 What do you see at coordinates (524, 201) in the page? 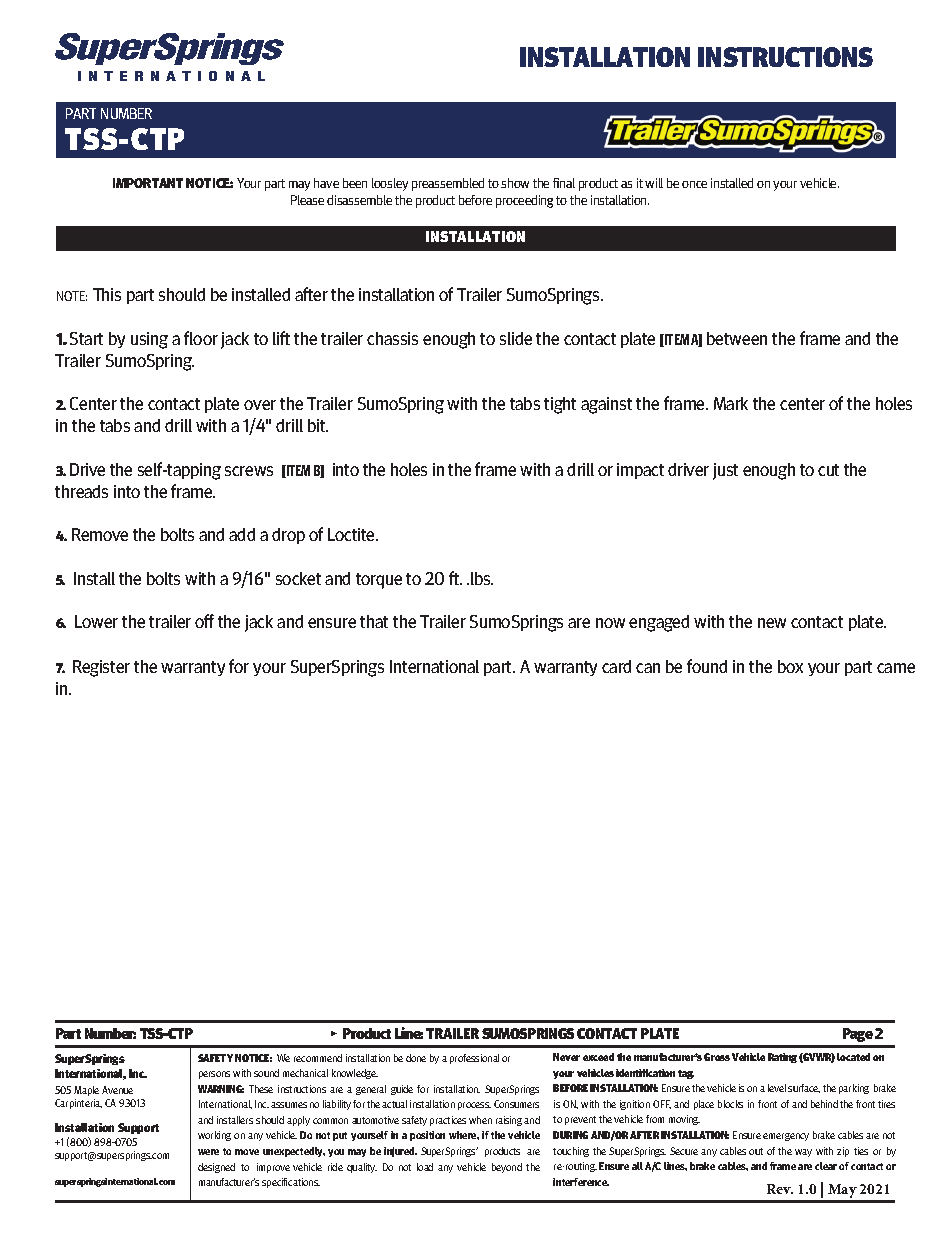
I see `proceeding` at bounding box center [524, 201].
